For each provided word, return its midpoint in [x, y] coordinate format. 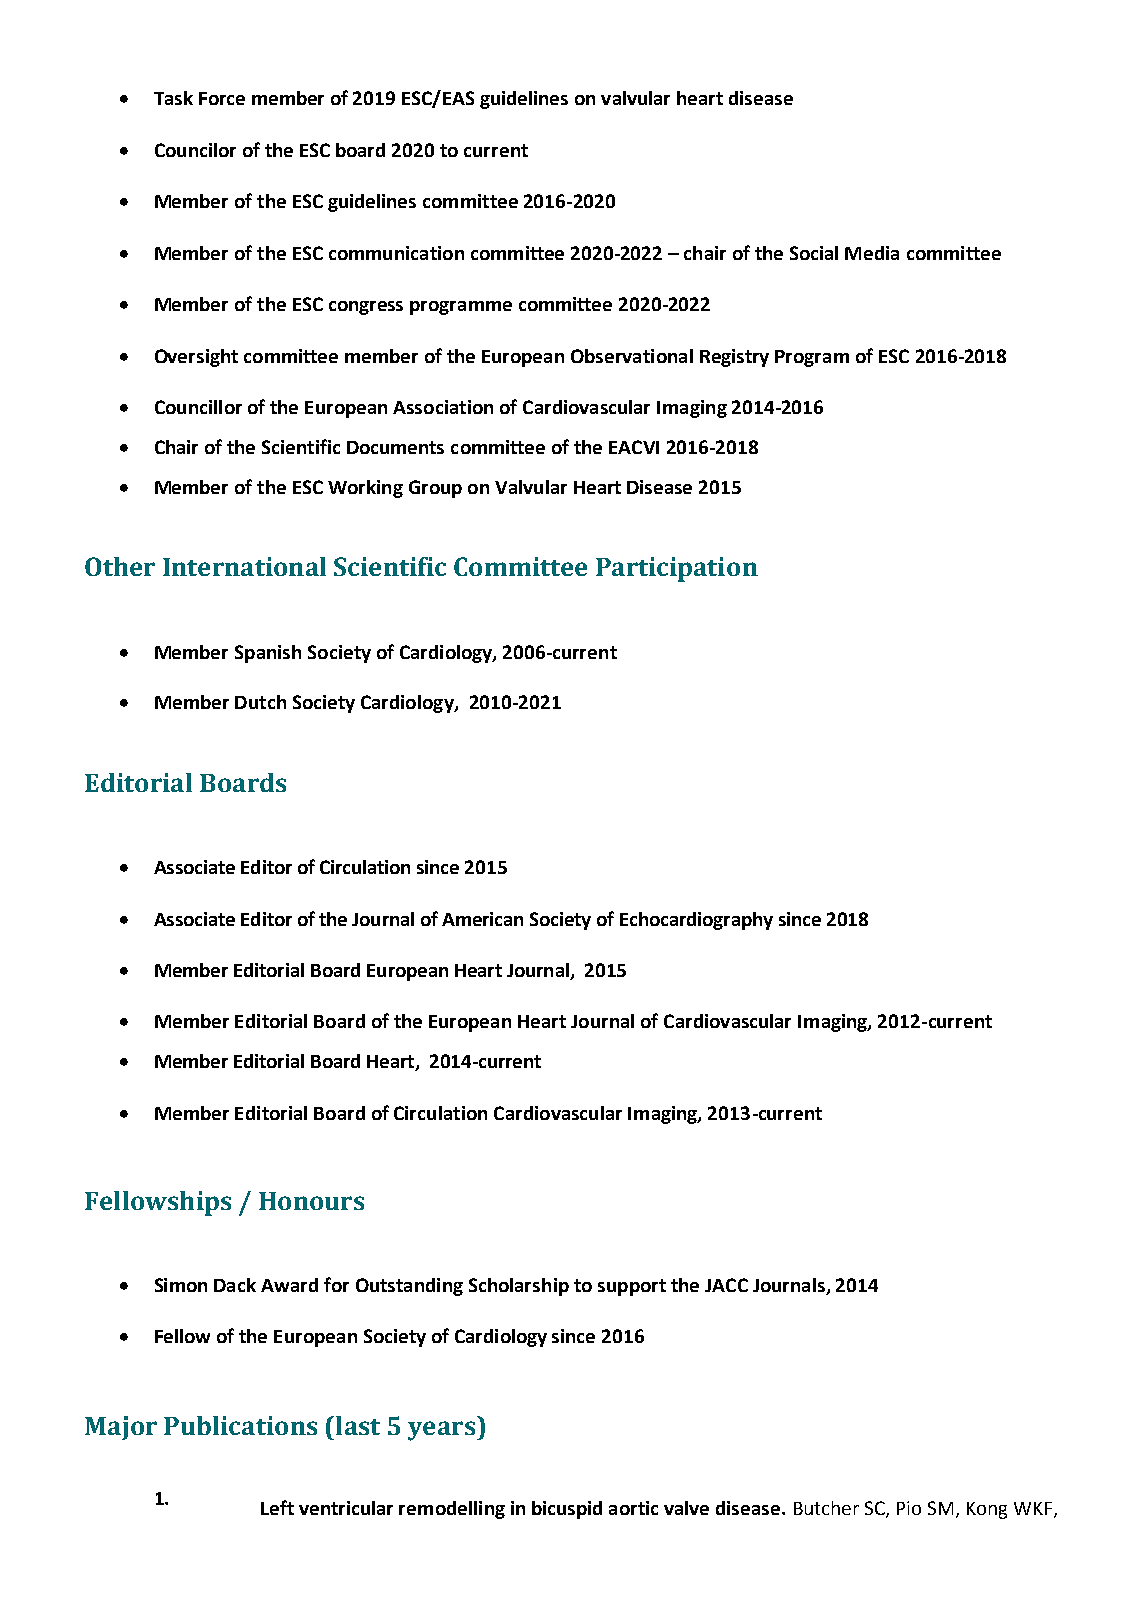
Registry [734, 358]
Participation [677, 569]
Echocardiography [696, 921]
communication [396, 253]
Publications [240, 1425]
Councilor [195, 150]
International [244, 566]
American [482, 919]
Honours [311, 1201]
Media [872, 253]
